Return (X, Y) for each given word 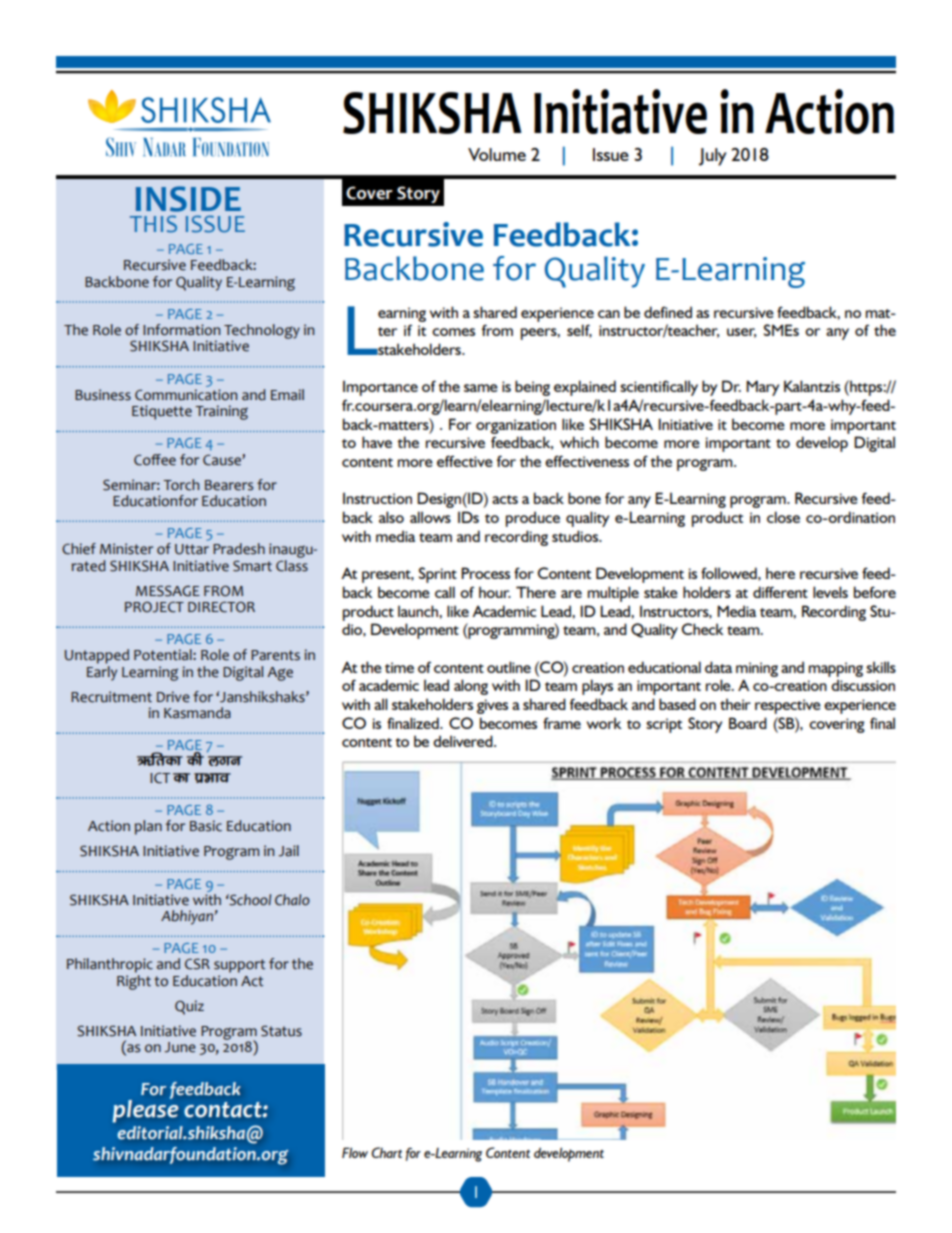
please (145, 1110)
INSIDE (188, 199)
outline (509, 667)
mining (757, 669)
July (712, 157)
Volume (497, 154)
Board (748, 723)
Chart (386, 1152)
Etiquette (162, 412)
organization (516, 426)
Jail (289, 851)
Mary (762, 388)
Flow (355, 1152)
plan (148, 827)
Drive (173, 697)
